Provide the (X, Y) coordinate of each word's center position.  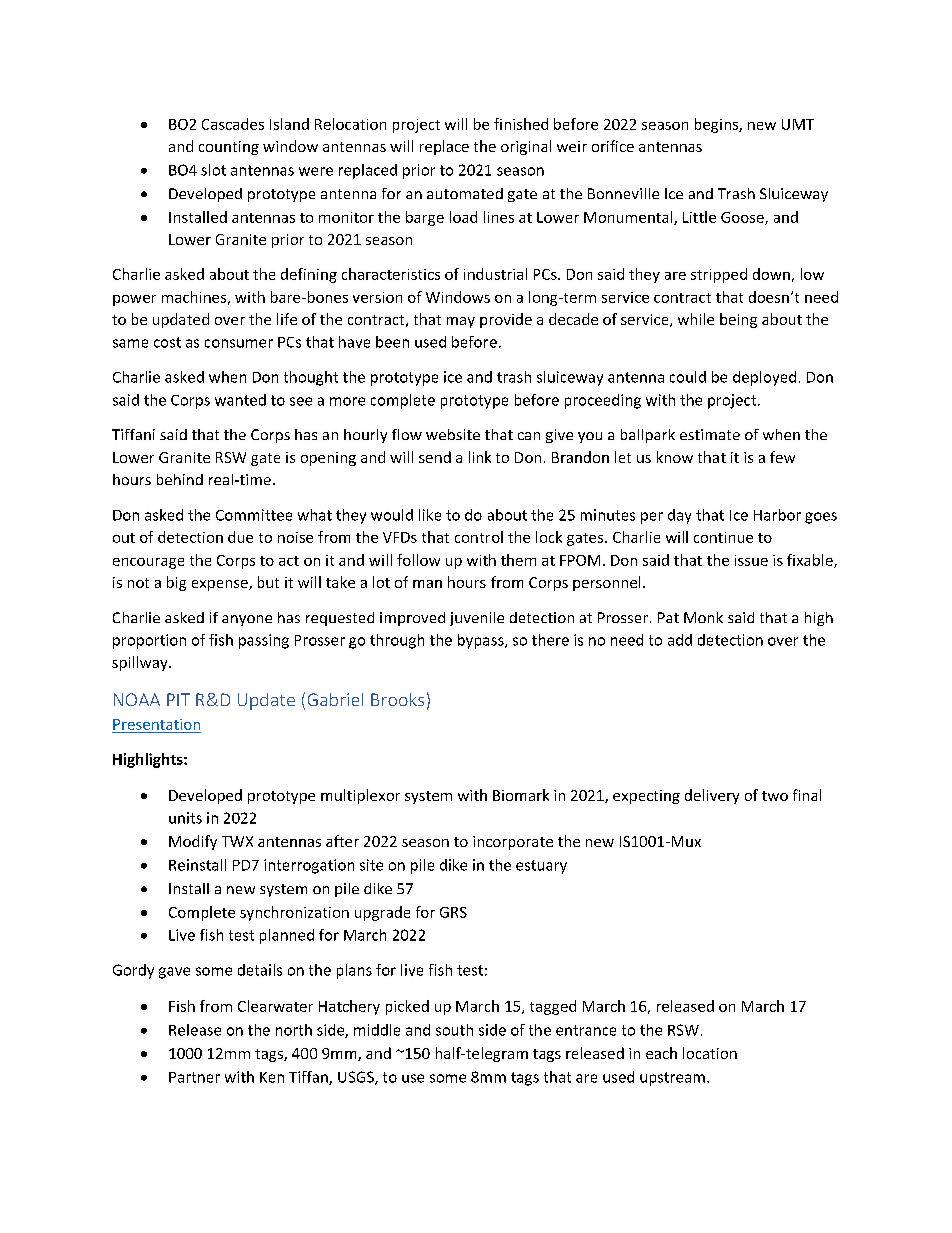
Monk (703, 617)
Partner (194, 1077)
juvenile (477, 619)
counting (229, 148)
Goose (743, 218)
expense (221, 585)
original (526, 147)
